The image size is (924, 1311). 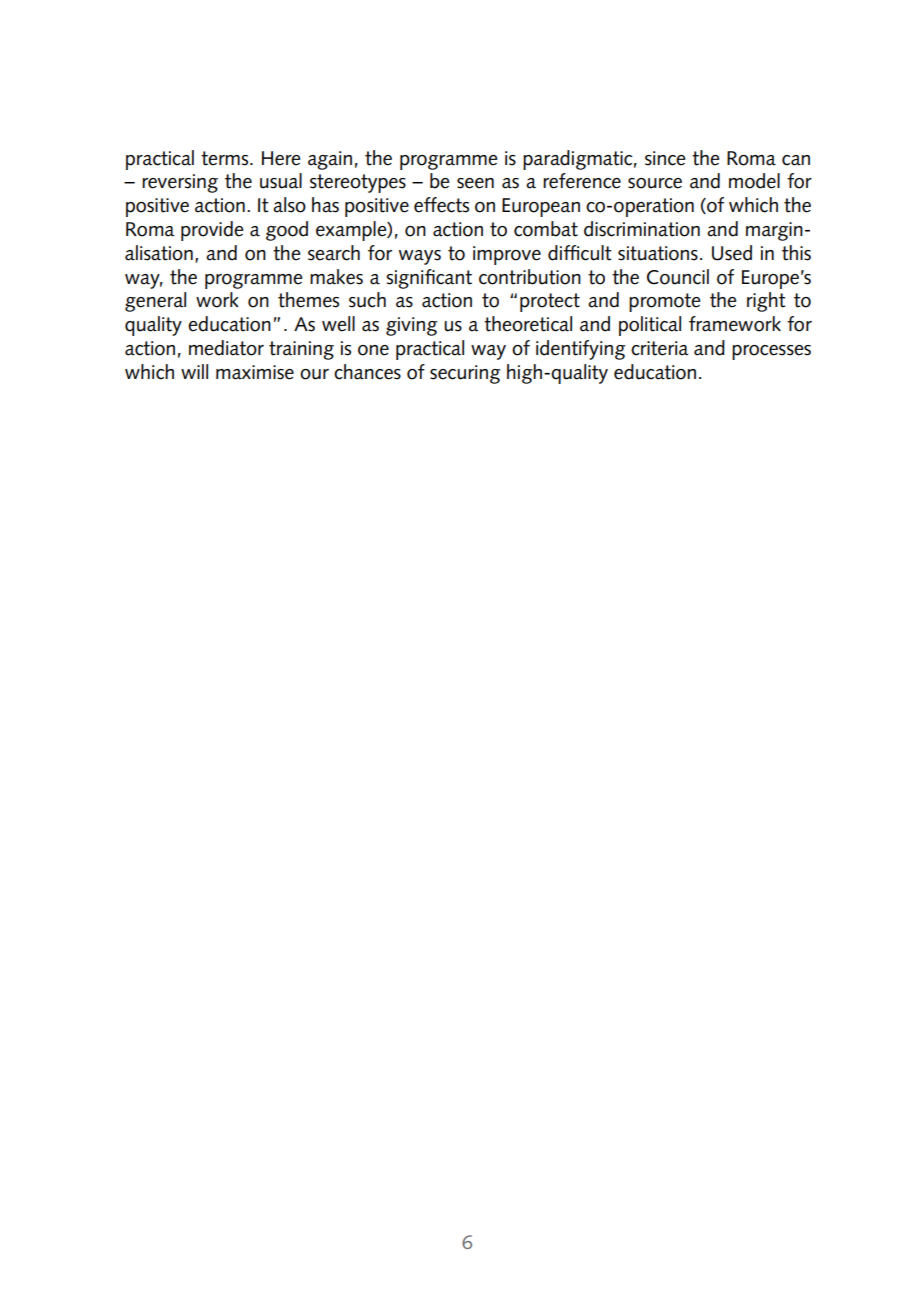 What do you see at coordinates (642, 229) in the image?
I see `discrimination` at bounding box center [642, 229].
